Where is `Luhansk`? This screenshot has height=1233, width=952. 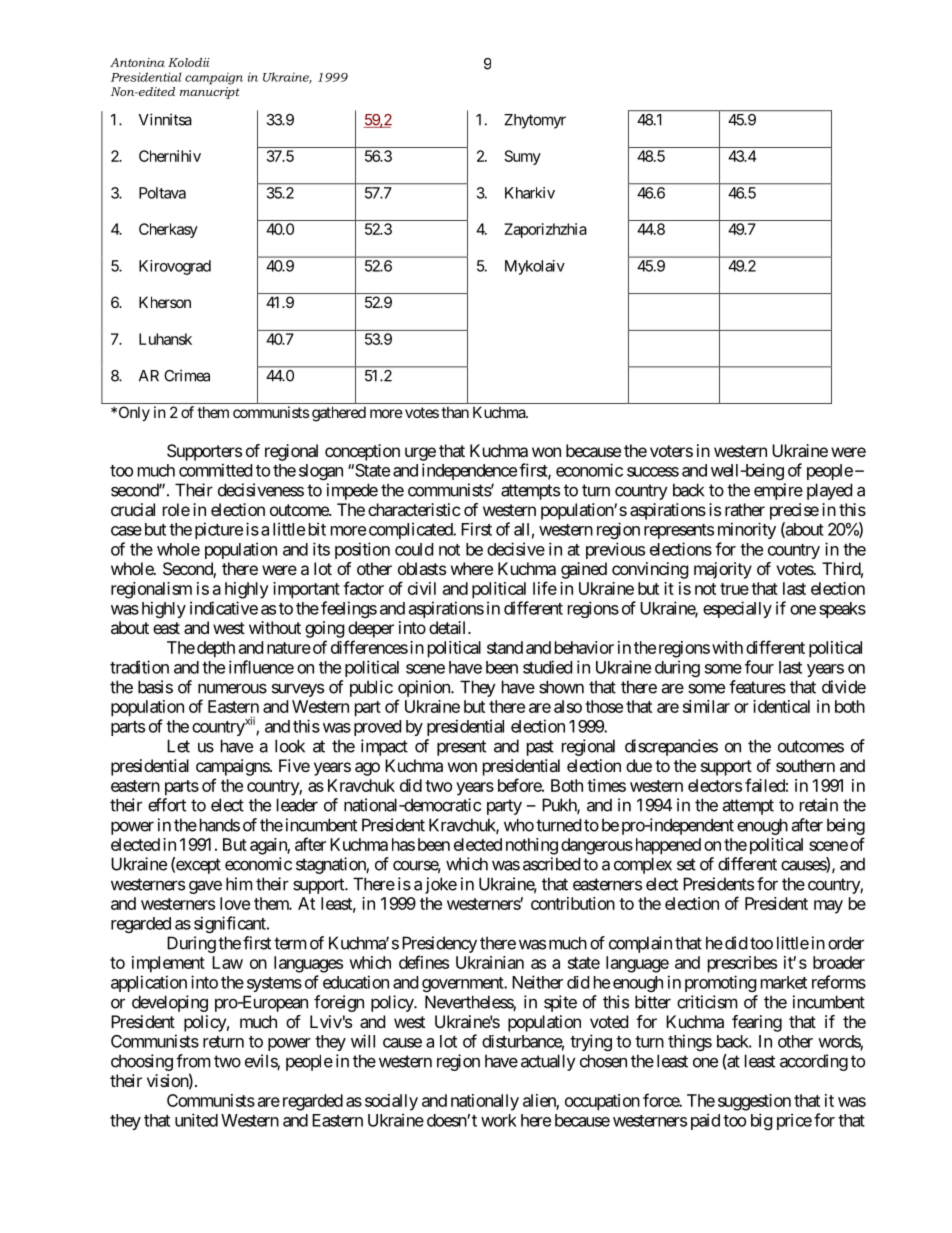
Luhansk is located at coordinates (165, 339).
